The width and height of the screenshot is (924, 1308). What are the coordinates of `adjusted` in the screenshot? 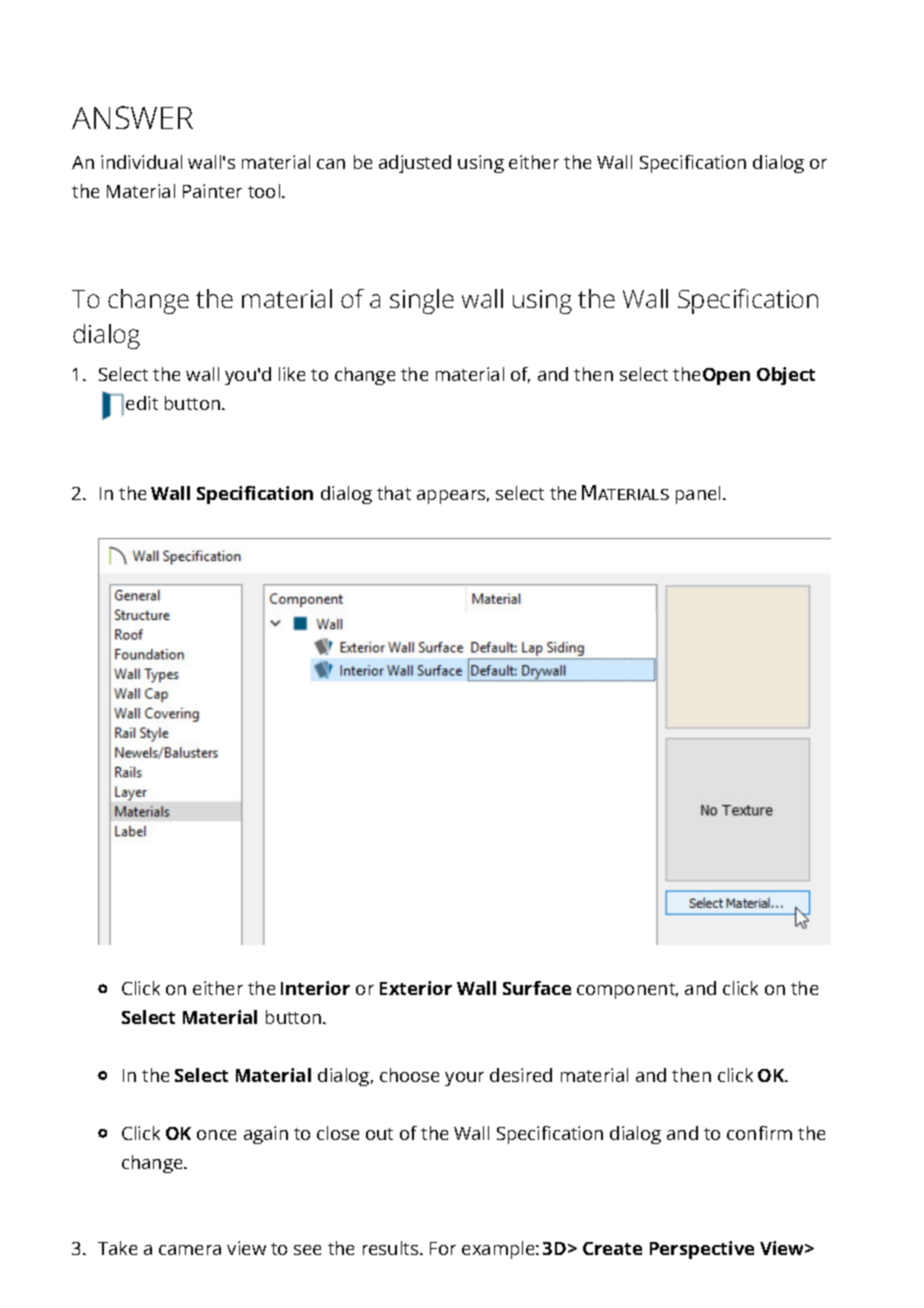 It's located at (415, 164).
